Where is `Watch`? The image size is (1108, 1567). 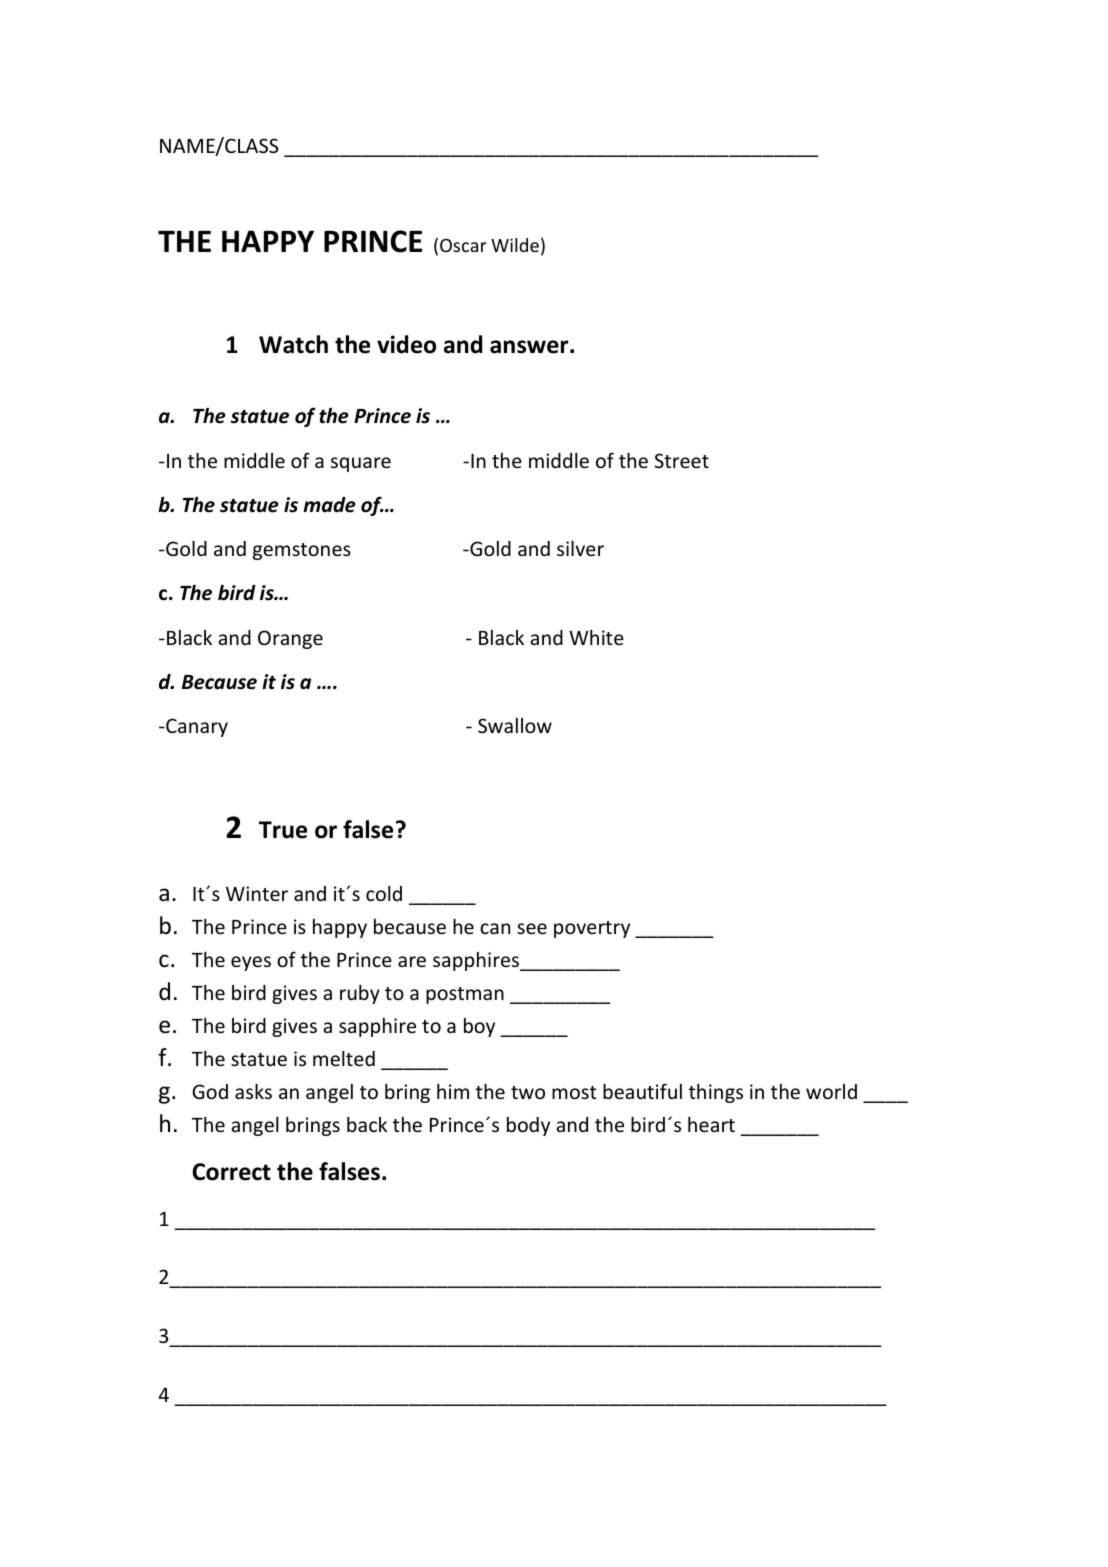
Watch is located at coordinates (293, 344).
